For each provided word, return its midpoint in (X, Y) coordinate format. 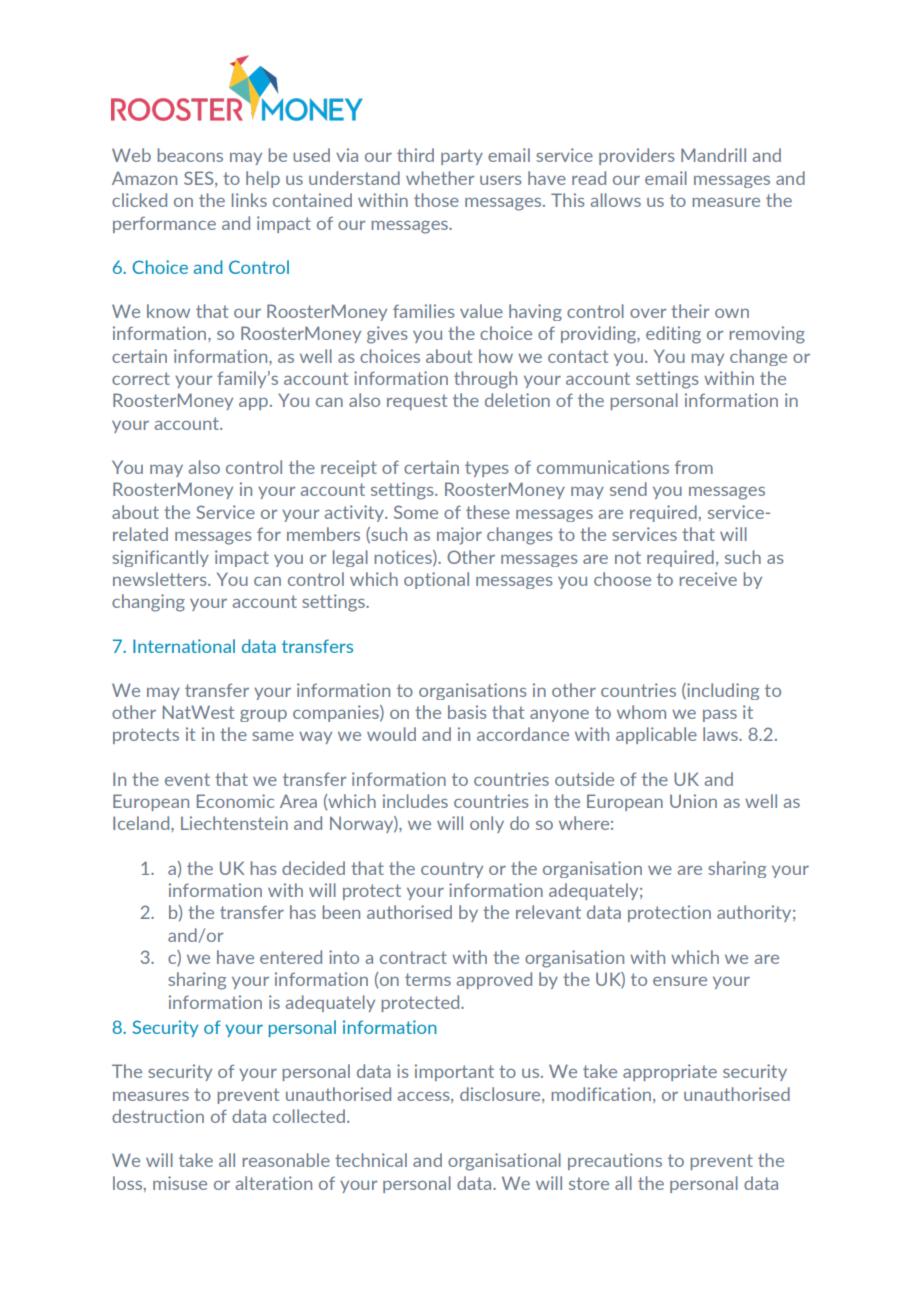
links (249, 200)
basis (467, 712)
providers (636, 156)
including (722, 691)
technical (371, 1160)
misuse (180, 1183)
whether (440, 178)
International (184, 646)
